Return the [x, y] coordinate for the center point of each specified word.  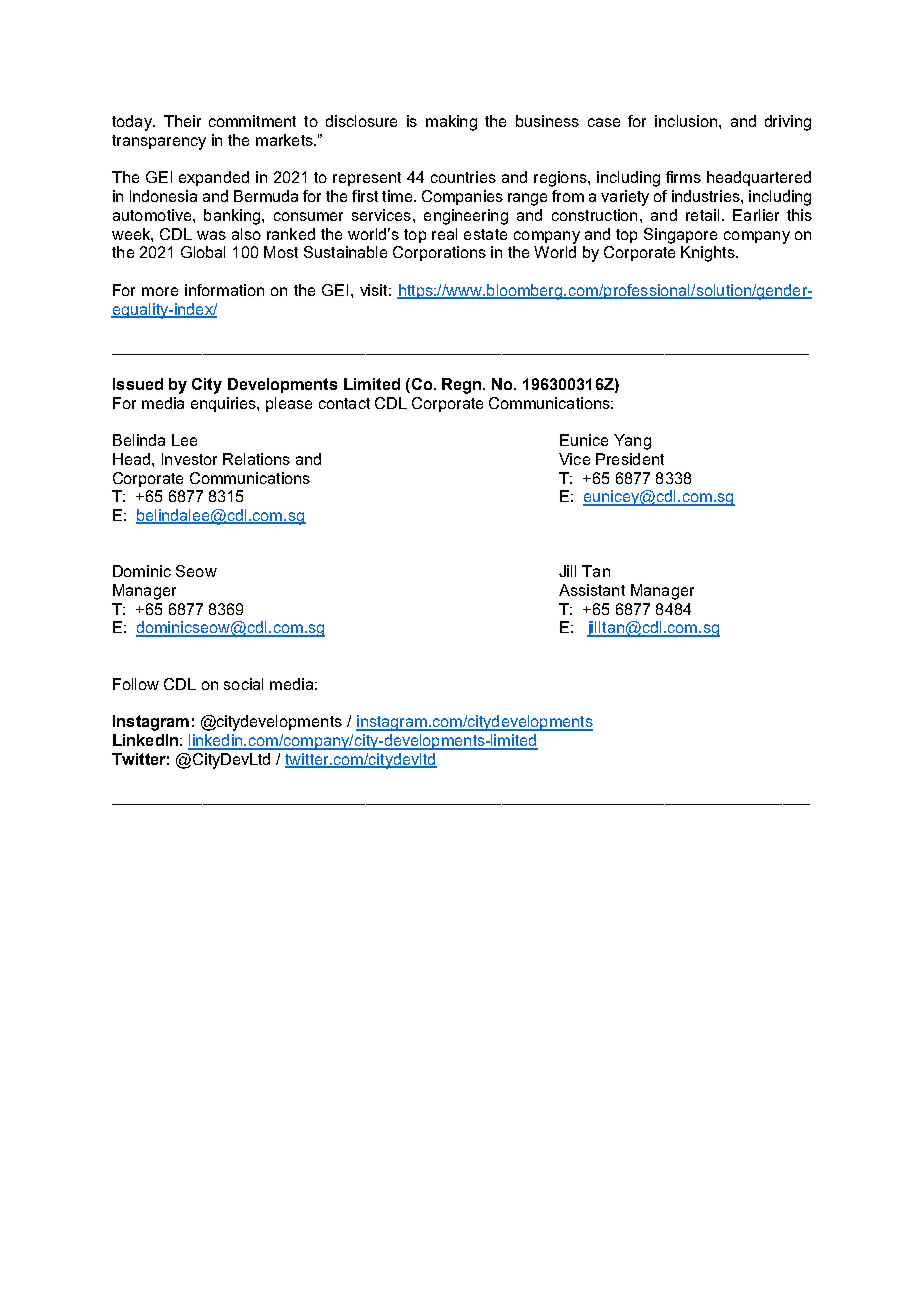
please [289, 404]
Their [182, 121]
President [630, 459]
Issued [138, 384]
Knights [709, 254]
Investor [189, 459]
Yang [632, 442]
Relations [256, 459]
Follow [136, 684]
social [243, 684]
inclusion [686, 121]
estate [485, 234]
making [451, 123]
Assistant [592, 590]
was [211, 235]
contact [344, 403]
